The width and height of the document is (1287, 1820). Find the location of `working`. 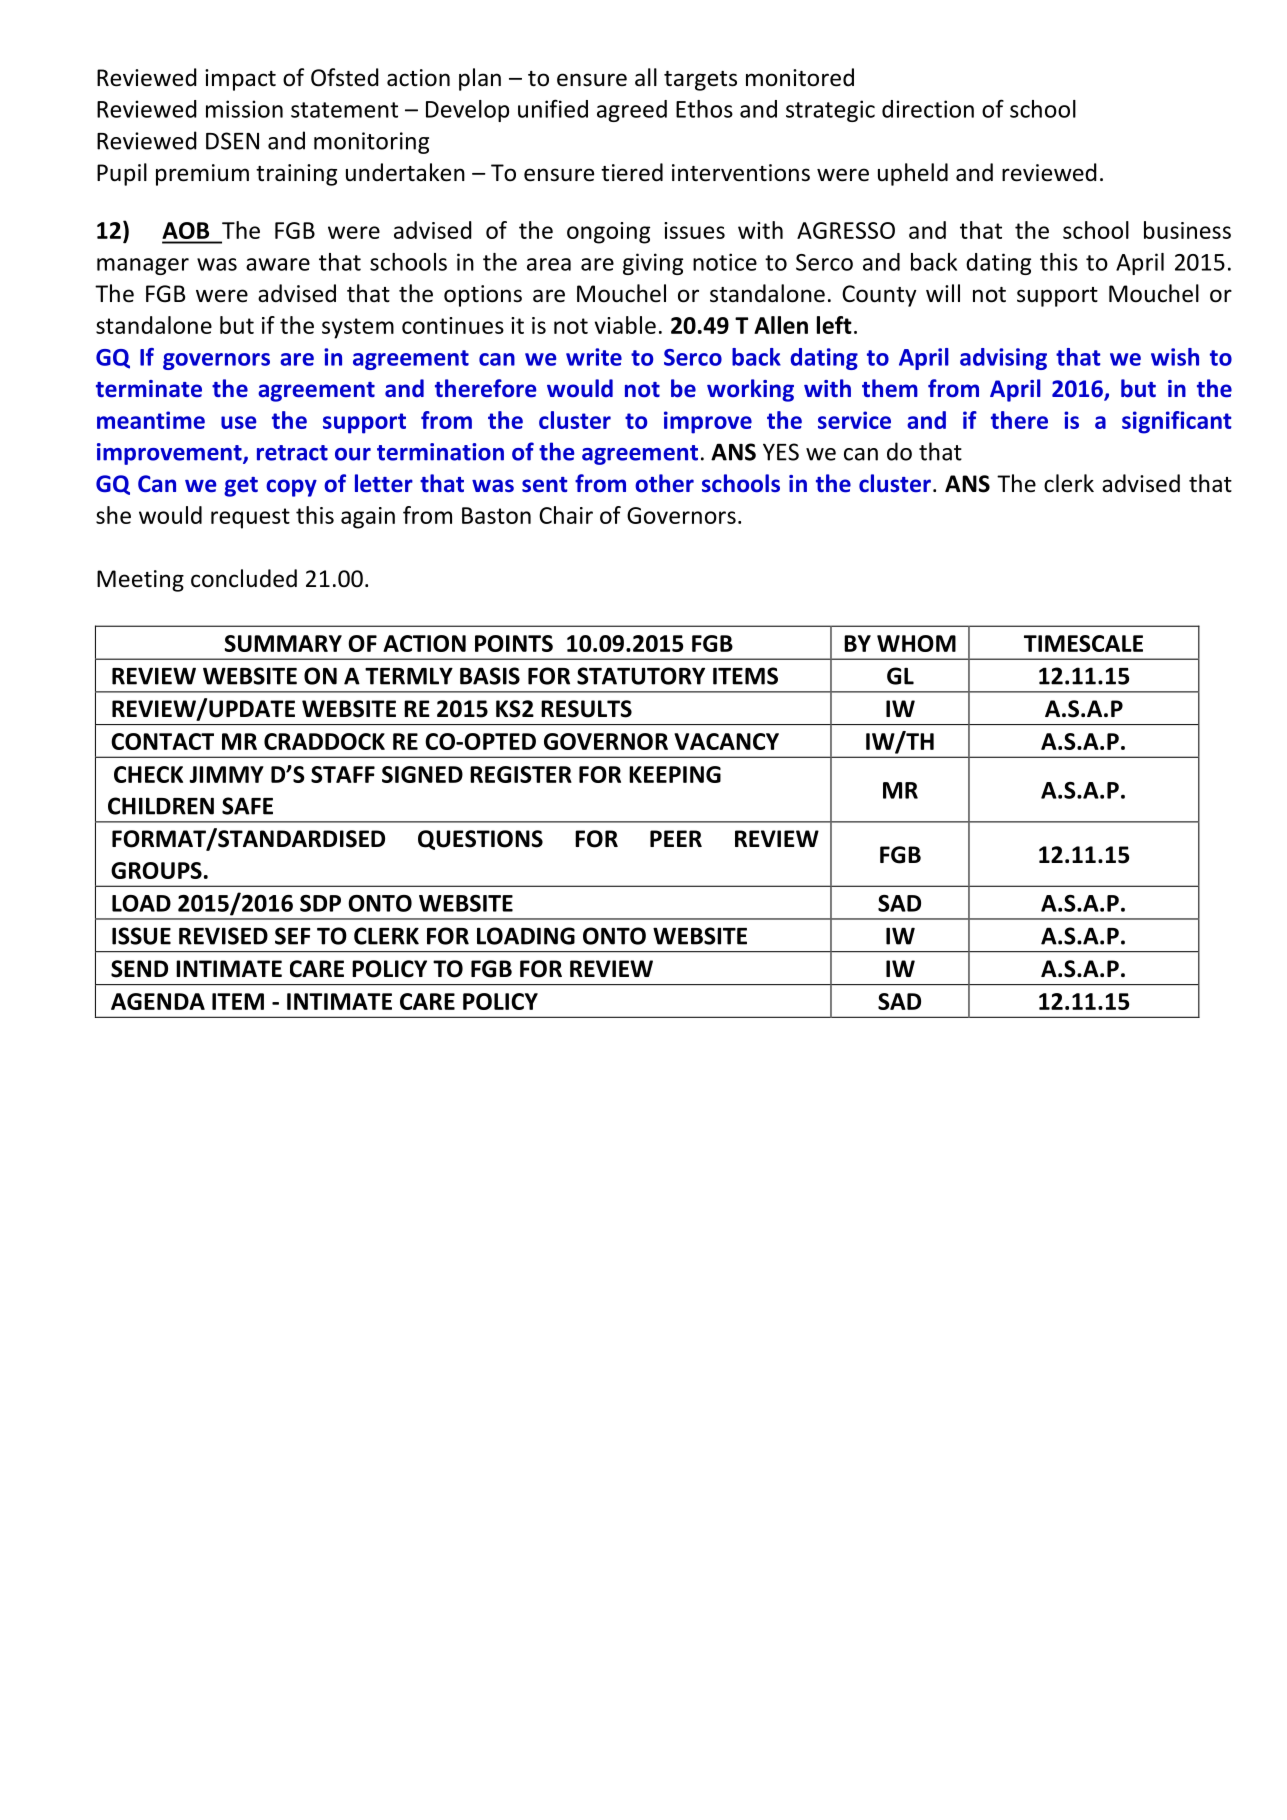

working is located at coordinates (750, 390).
